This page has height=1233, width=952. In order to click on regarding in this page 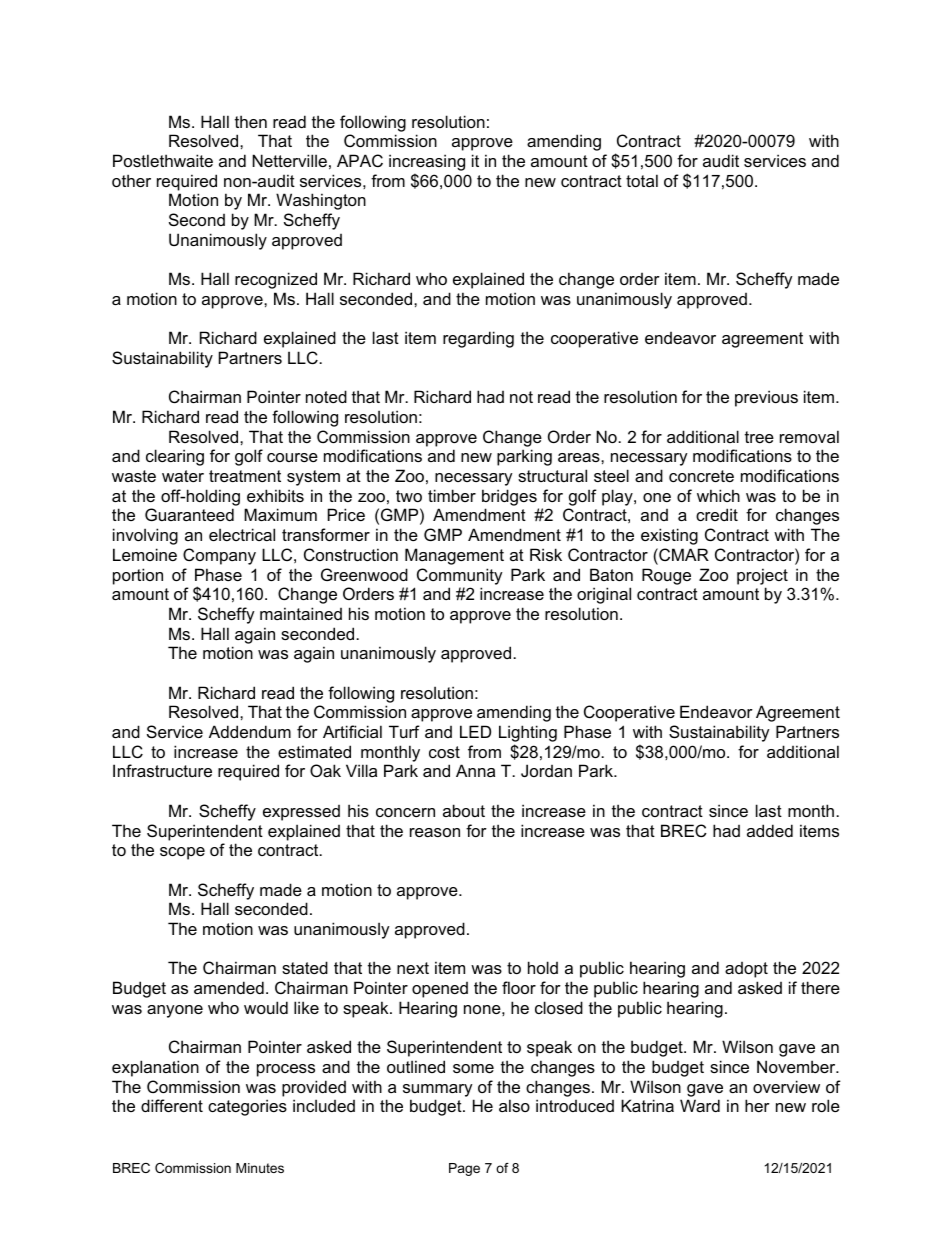, I will do `click(478, 339)`.
